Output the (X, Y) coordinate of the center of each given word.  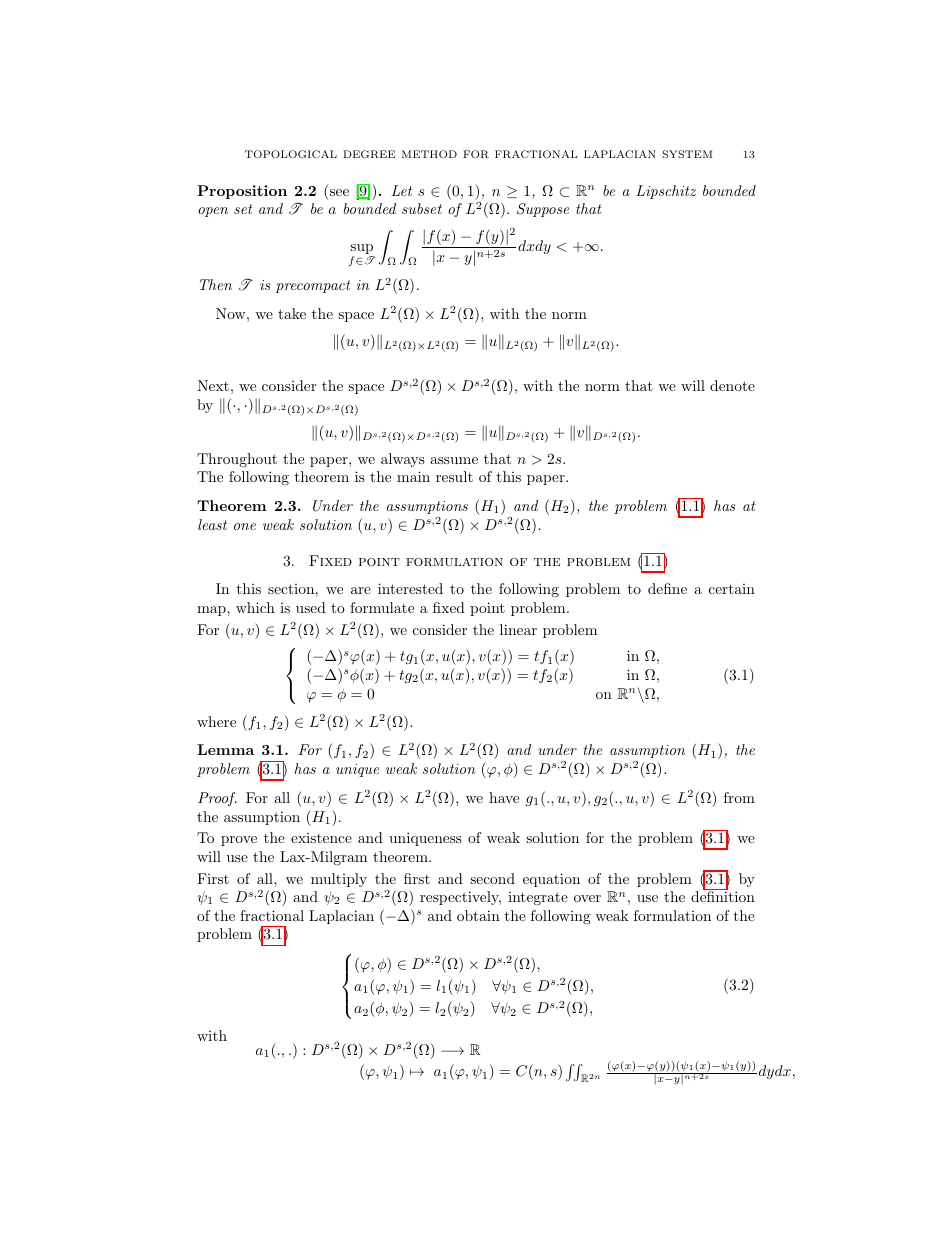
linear (518, 629)
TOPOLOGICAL (291, 154)
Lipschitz (666, 192)
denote (732, 385)
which (255, 607)
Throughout (237, 460)
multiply (339, 880)
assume (454, 460)
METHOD (429, 154)
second (492, 878)
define (667, 588)
